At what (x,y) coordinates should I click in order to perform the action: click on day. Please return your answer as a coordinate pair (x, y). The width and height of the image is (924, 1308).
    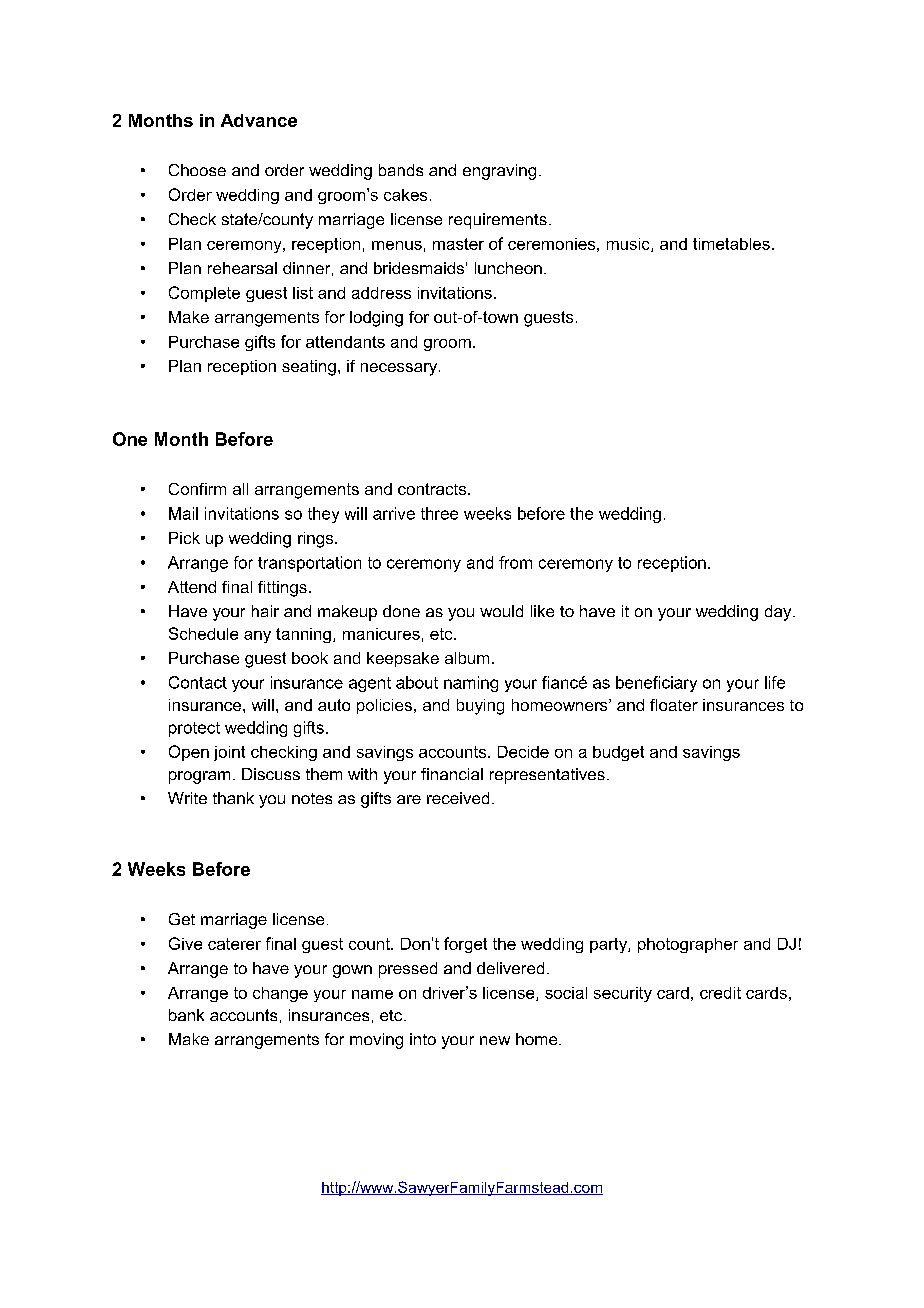
    Looking at the image, I should click on (779, 613).
